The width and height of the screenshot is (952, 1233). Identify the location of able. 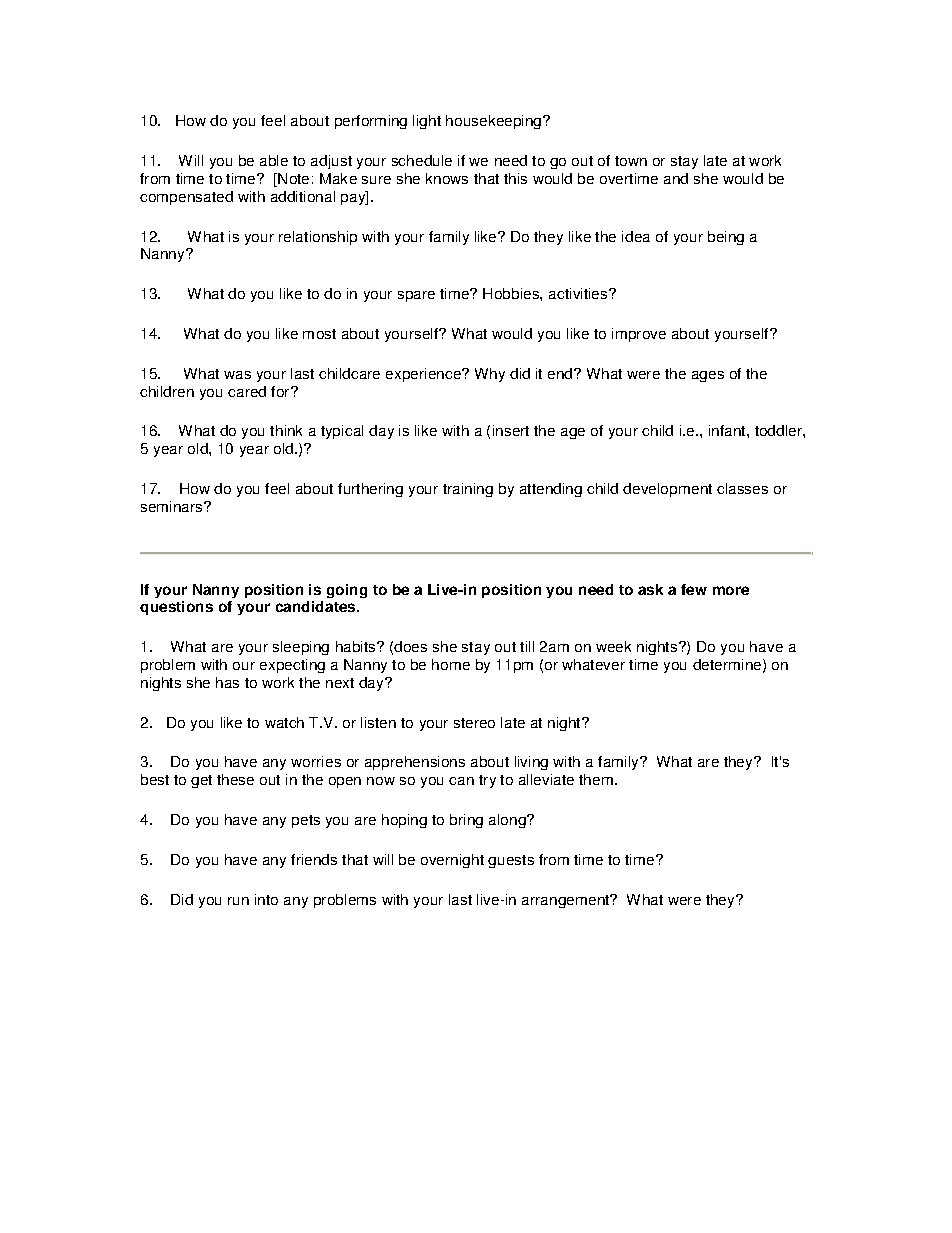
(274, 160).
